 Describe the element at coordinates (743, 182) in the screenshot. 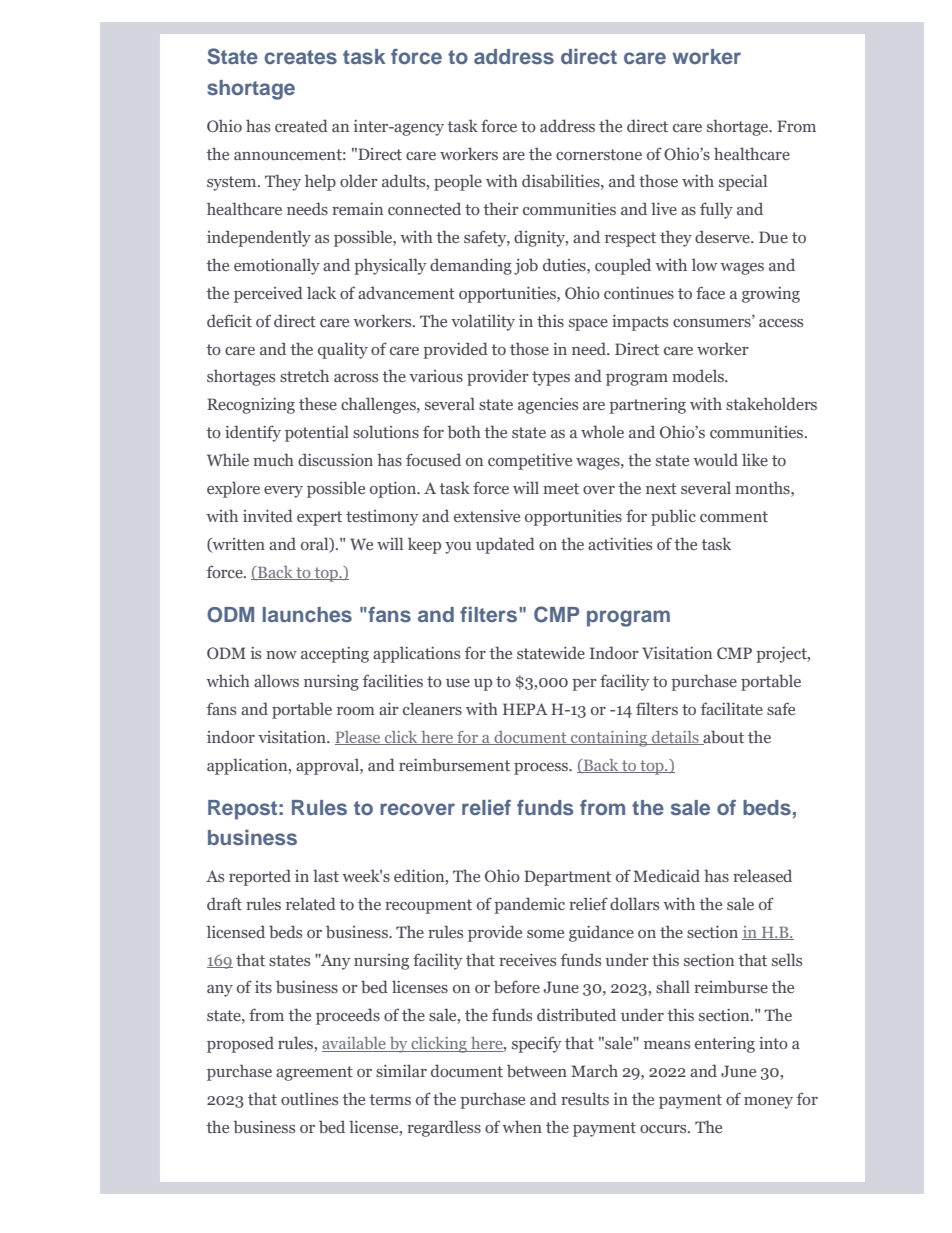

I see `special` at that location.
